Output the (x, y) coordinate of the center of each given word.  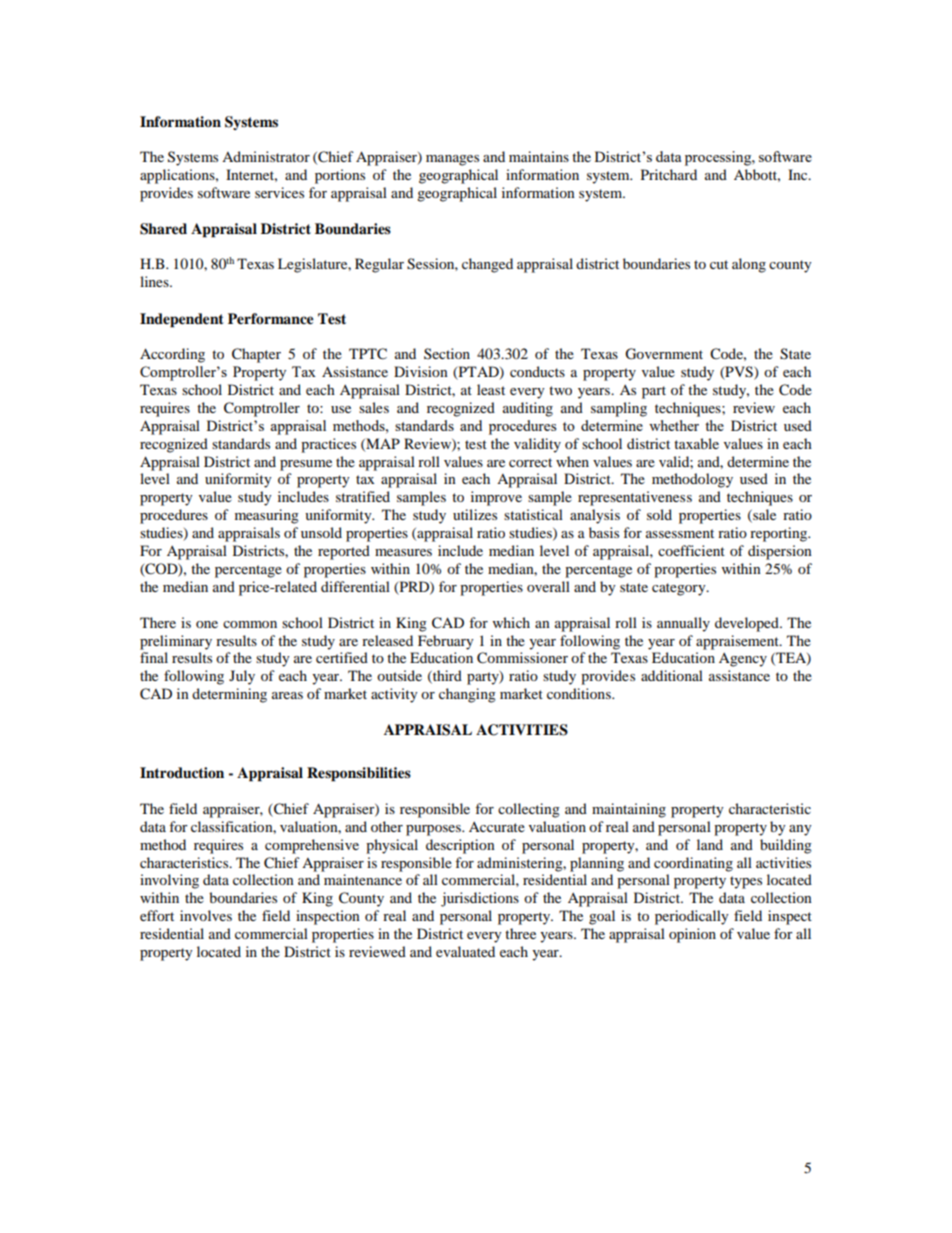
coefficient (691, 550)
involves (206, 915)
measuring (267, 516)
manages (452, 160)
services (279, 192)
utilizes (475, 514)
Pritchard (669, 174)
